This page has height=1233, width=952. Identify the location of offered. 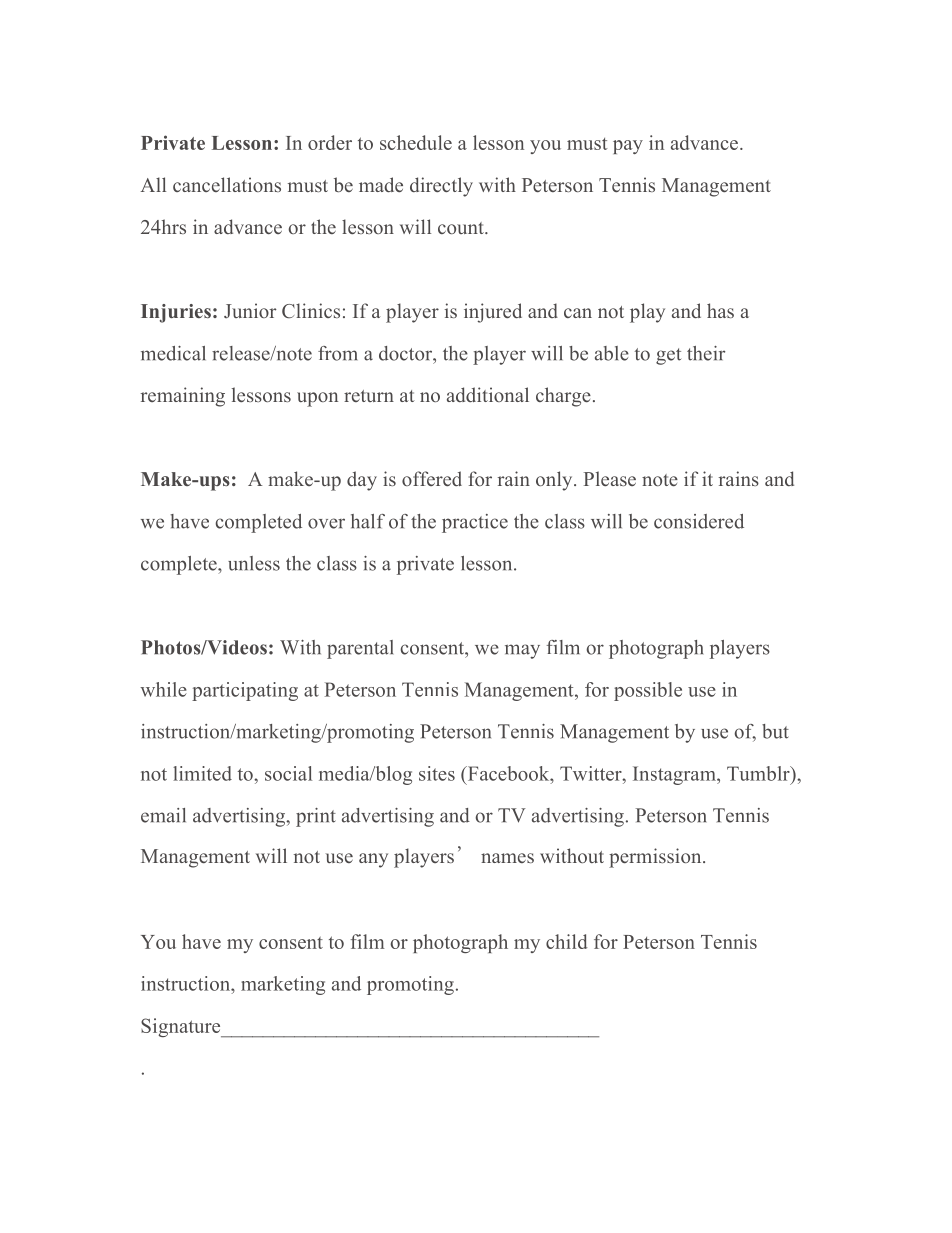
(432, 478).
